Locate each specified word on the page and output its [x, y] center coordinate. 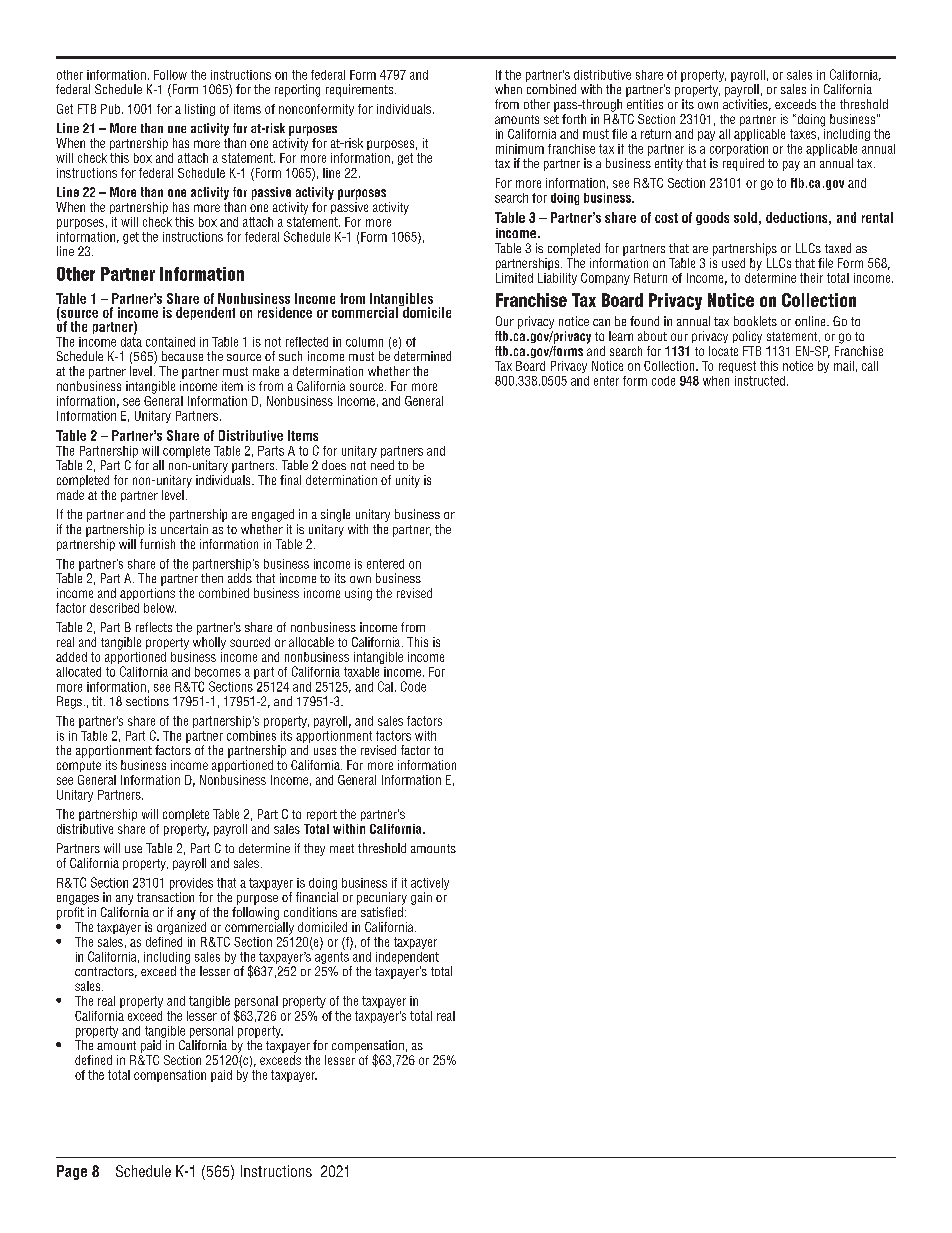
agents [332, 958]
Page [72, 1172]
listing [200, 110]
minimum [520, 149]
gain [421, 898]
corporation [739, 150]
